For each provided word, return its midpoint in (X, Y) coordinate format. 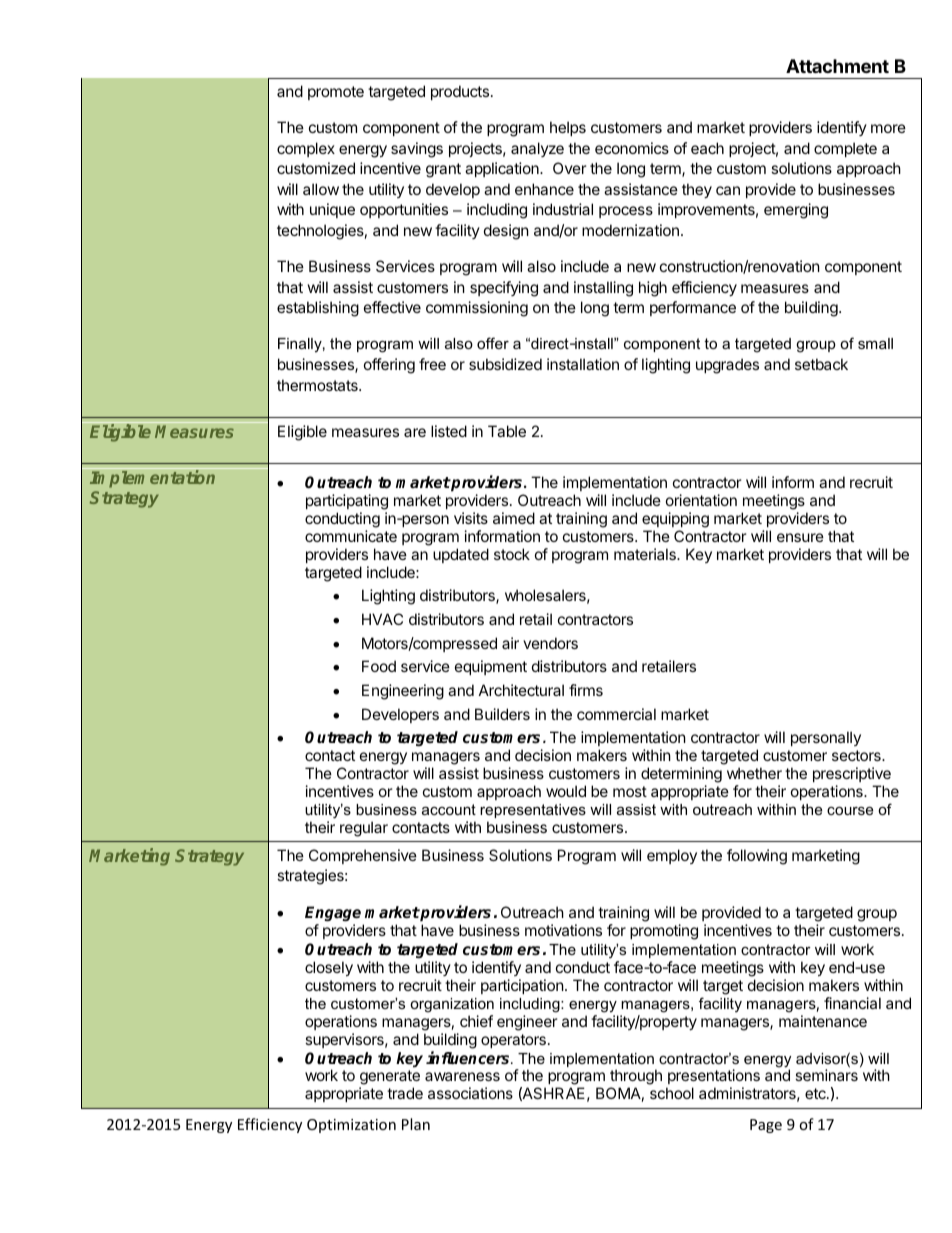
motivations (563, 930)
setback (821, 364)
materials (646, 554)
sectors (857, 755)
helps (568, 128)
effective (392, 307)
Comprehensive (363, 856)
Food (379, 666)
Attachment (837, 66)
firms (586, 690)
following (757, 857)
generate (389, 1079)
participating (347, 502)
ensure (800, 537)
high (653, 289)
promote (336, 93)
